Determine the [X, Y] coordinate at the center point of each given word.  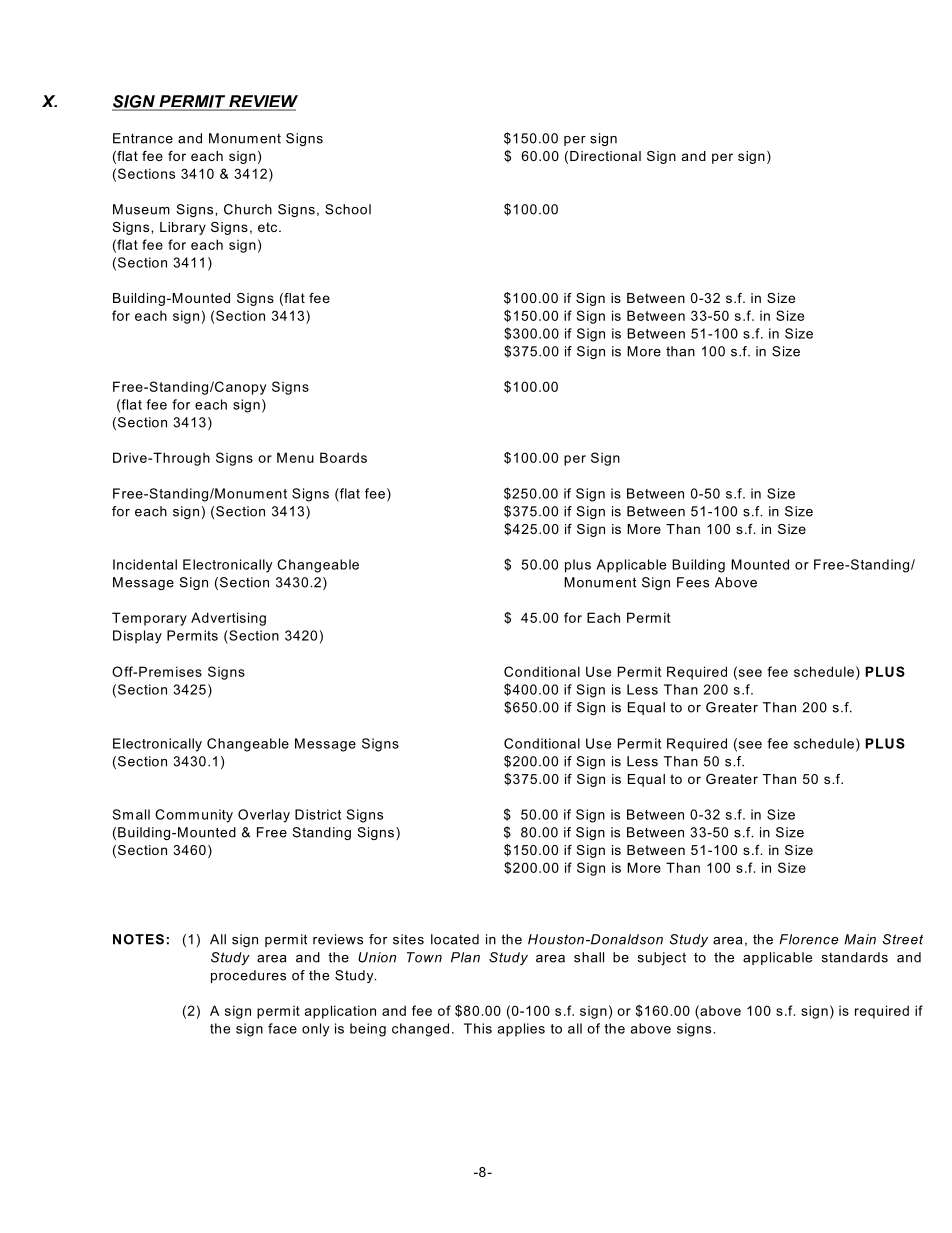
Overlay [264, 816]
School [348, 209]
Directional [605, 156]
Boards [343, 457]
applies [521, 1030]
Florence [808, 939]
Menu [295, 457]
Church [248, 209]
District [318, 814]
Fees [693, 582]
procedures [248, 976]
